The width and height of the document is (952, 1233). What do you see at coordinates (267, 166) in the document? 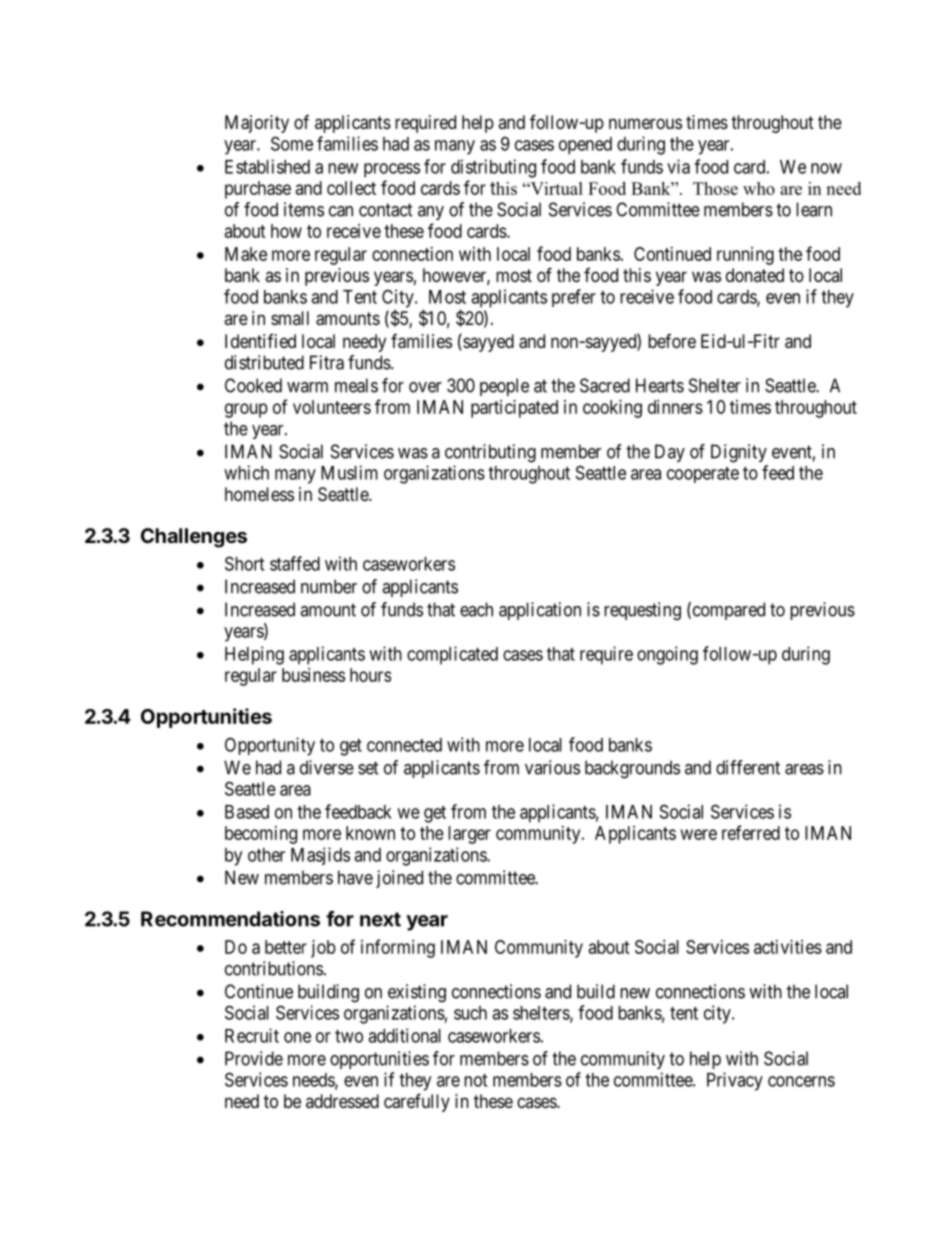
I see `Established` at bounding box center [267, 166].
